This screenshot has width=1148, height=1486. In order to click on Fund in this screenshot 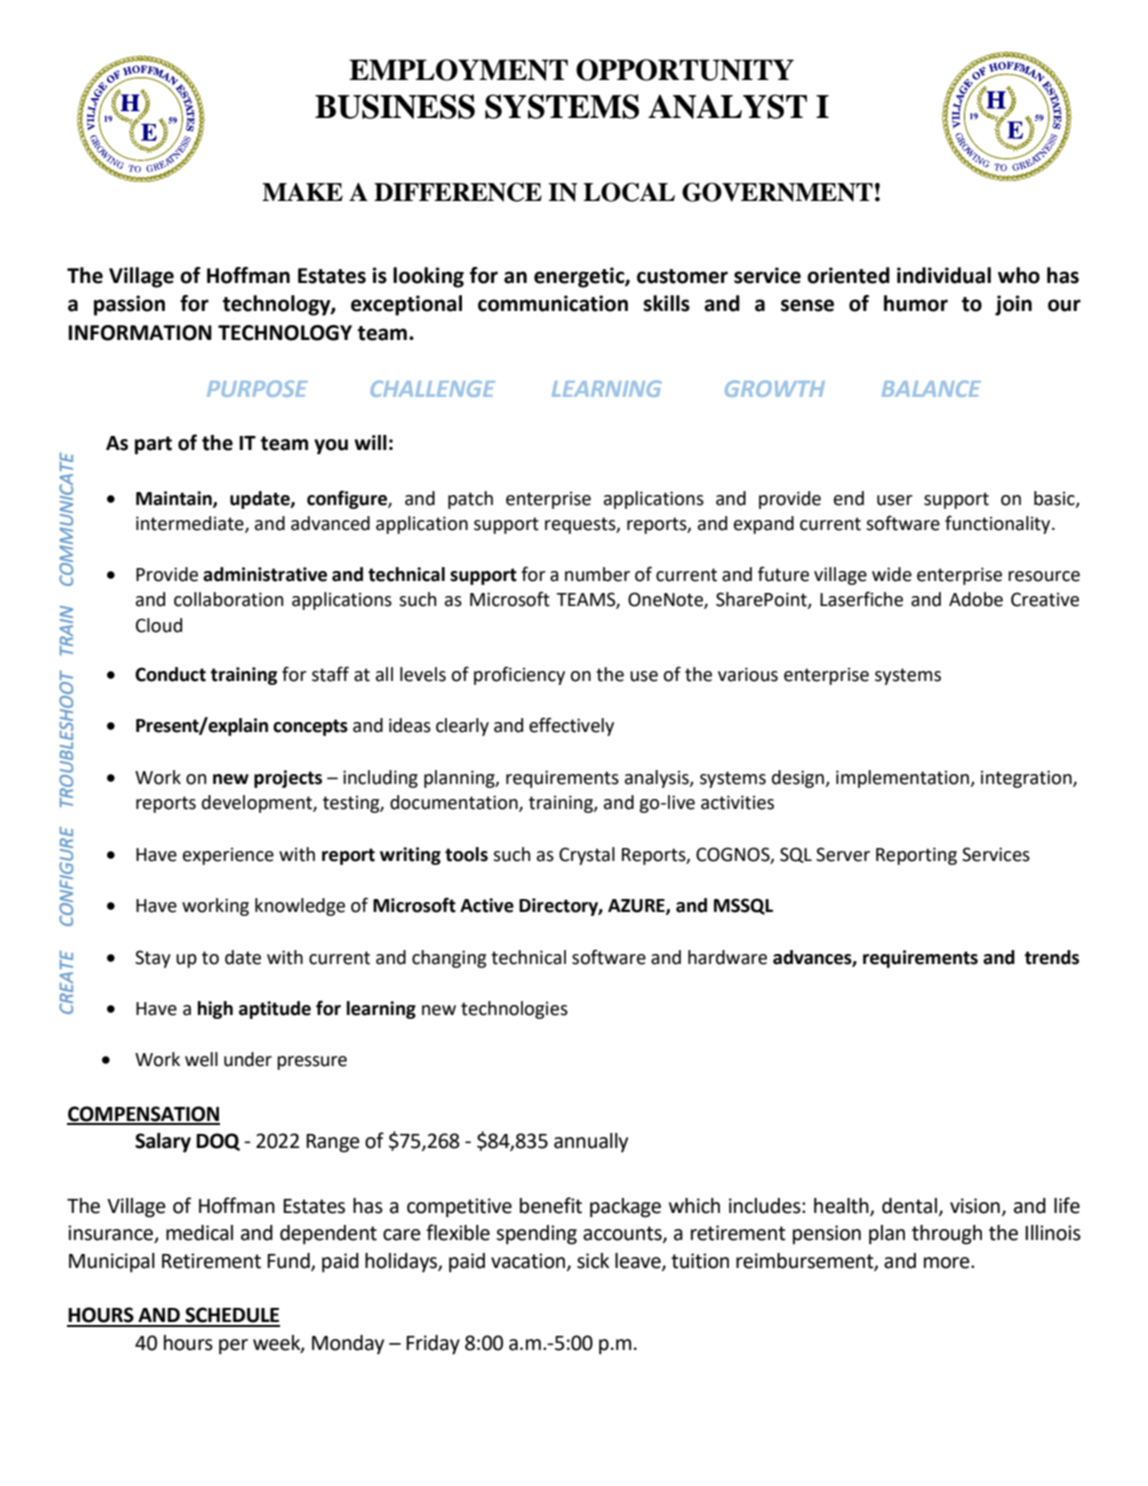, I will do `click(289, 1261)`.
